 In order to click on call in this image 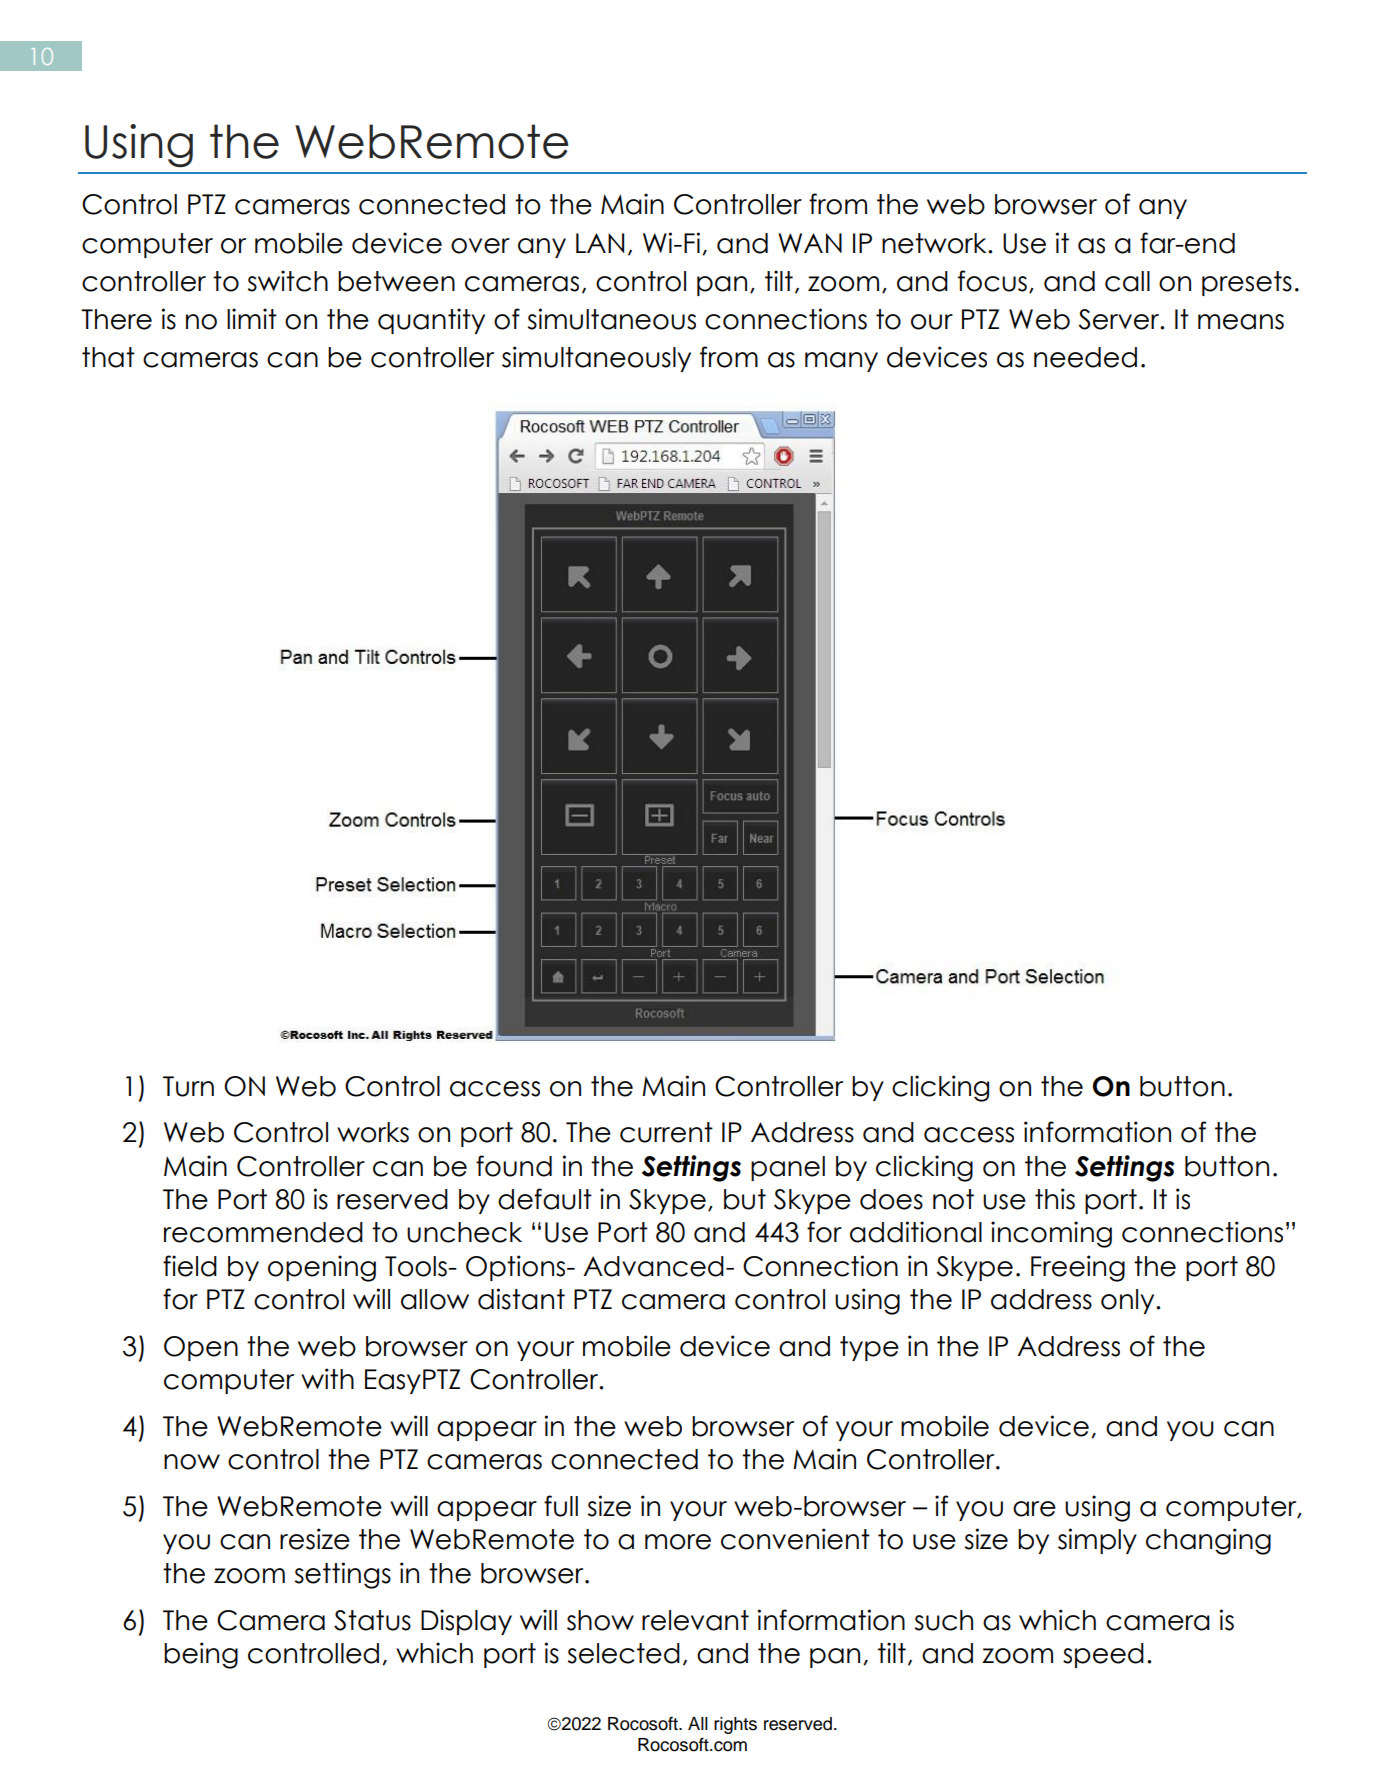, I will do `click(1127, 281)`.
